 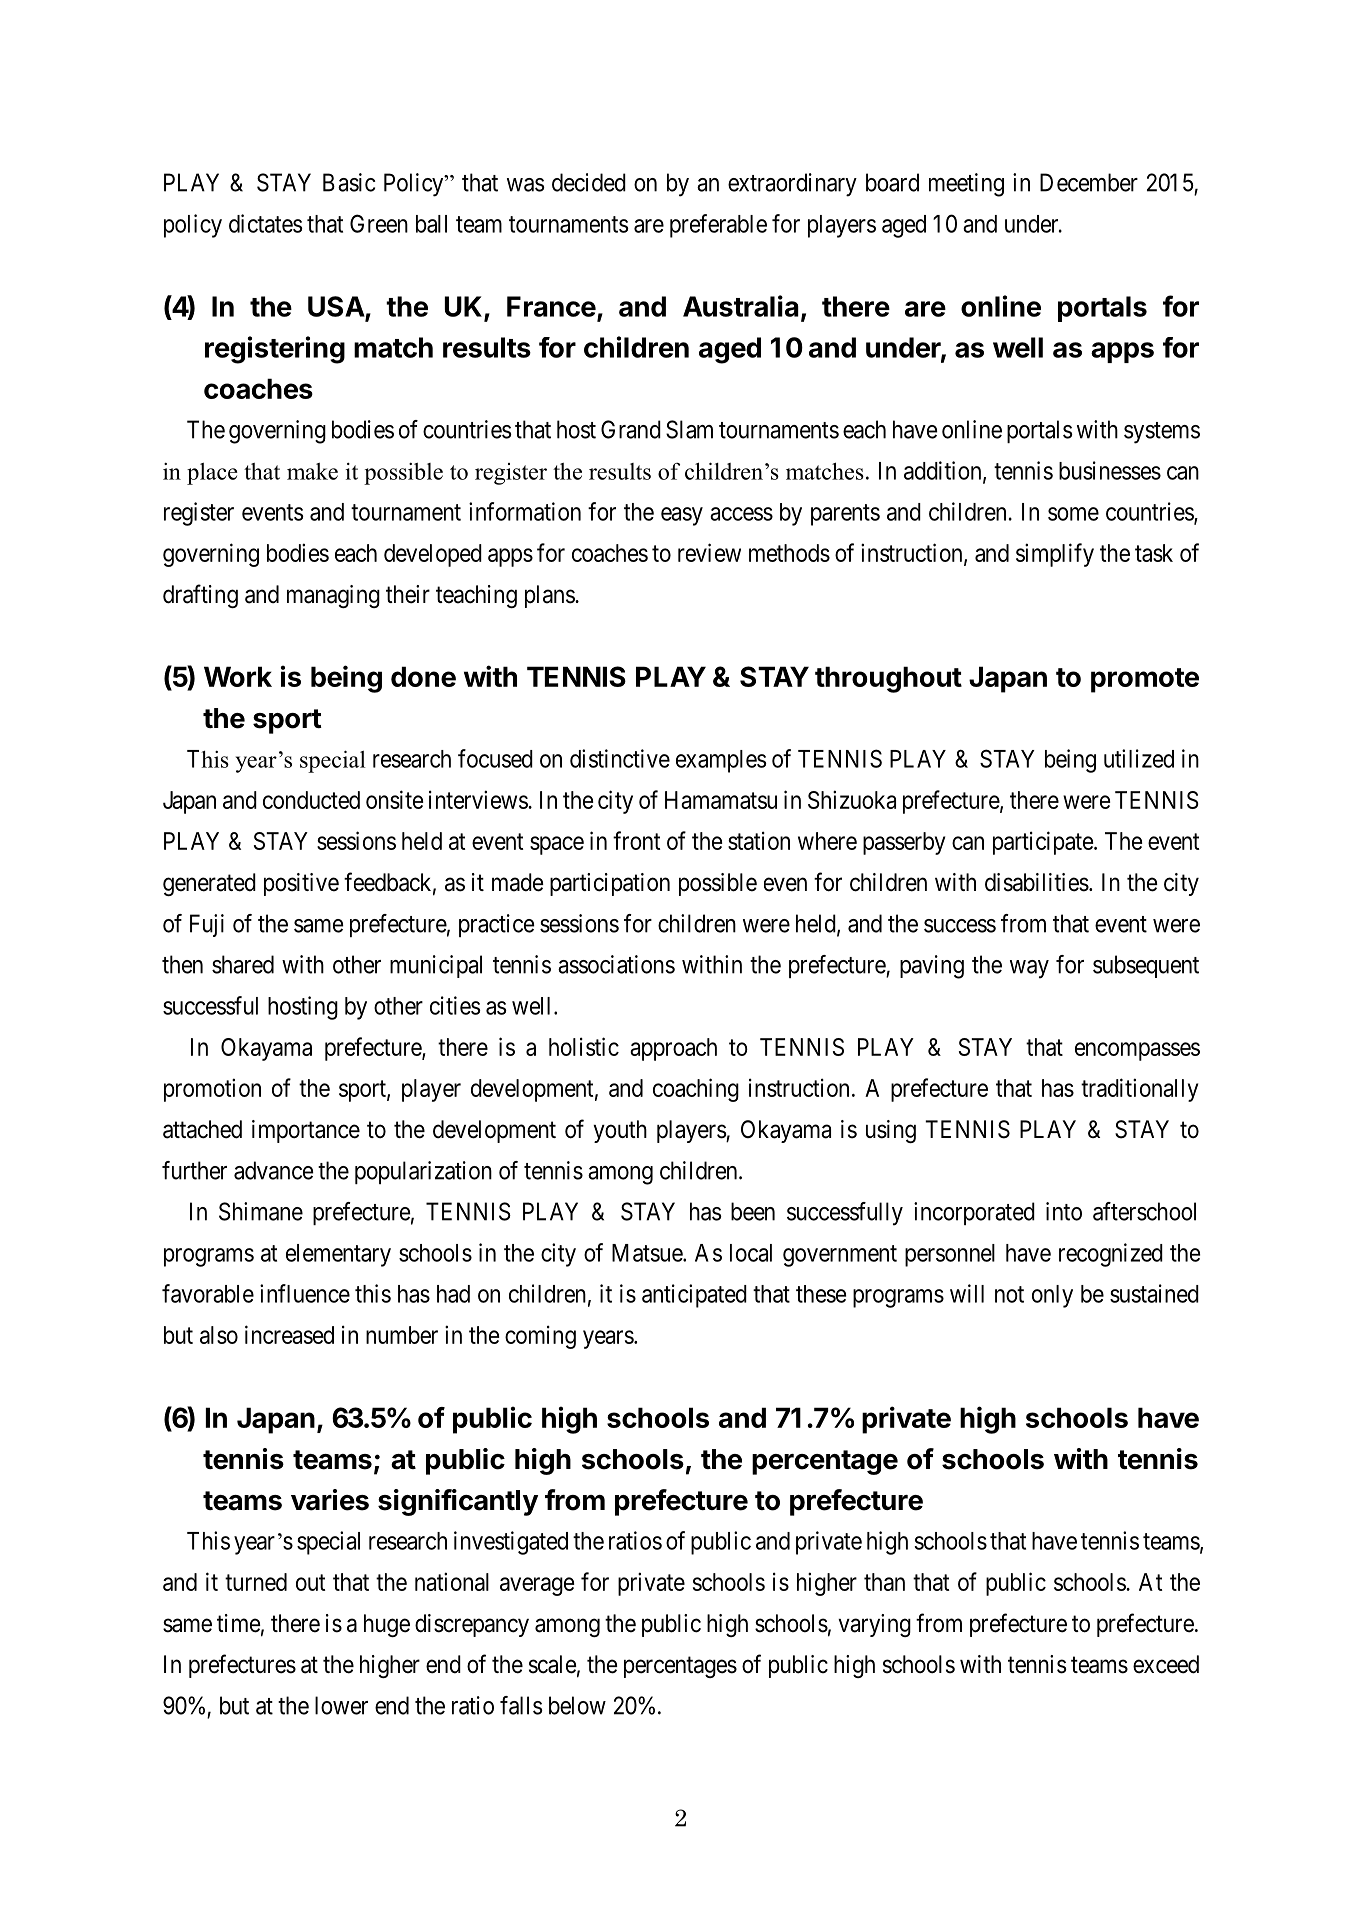 I want to click on front, so click(x=636, y=840).
